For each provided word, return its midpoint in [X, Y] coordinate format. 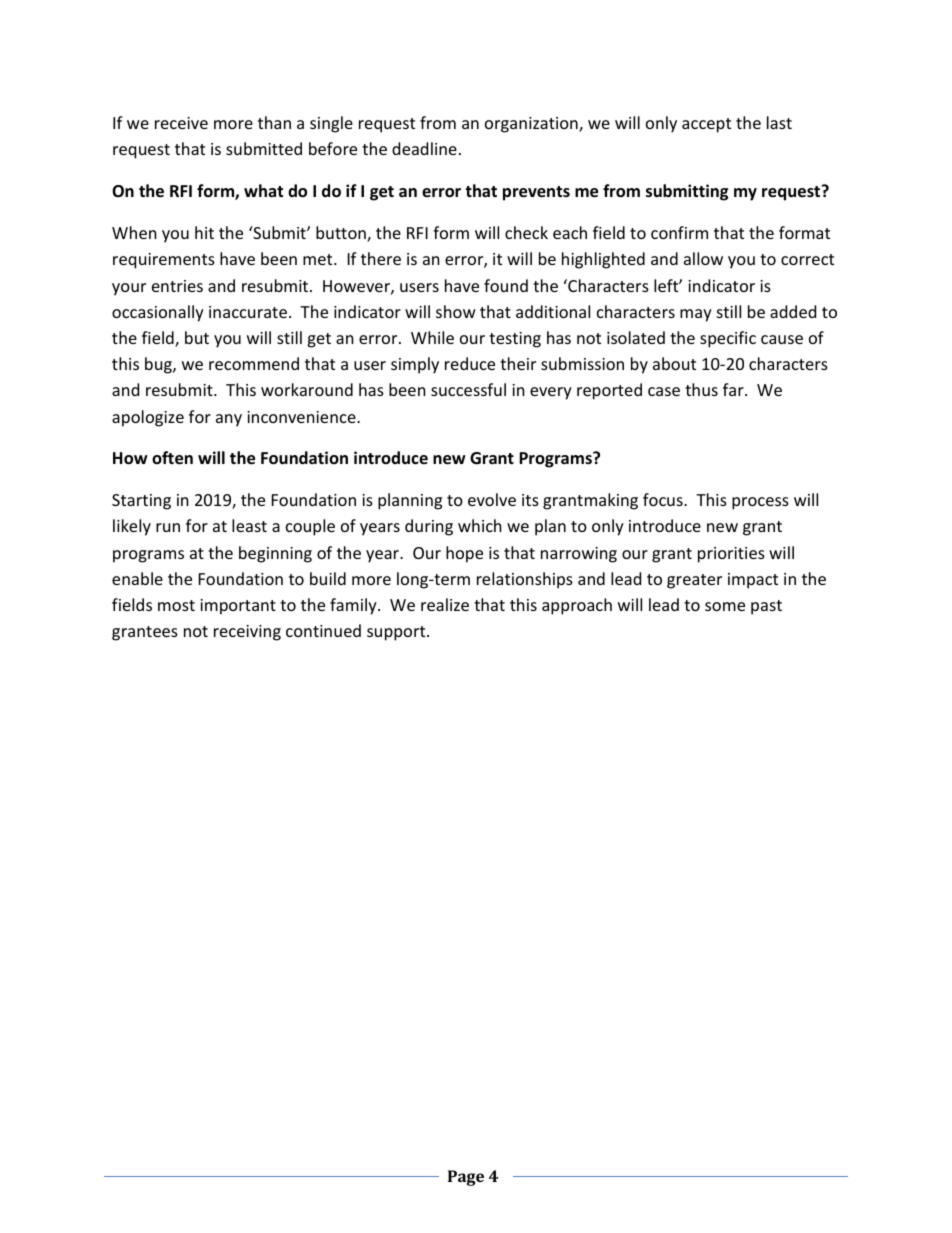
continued [323, 630]
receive [181, 123]
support [397, 633]
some [725, 606]
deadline [424, 148]
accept [706, 125]
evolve [492, 499]
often [172, 458]
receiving [247, 633]
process [760, 503]
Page [466, 1178]
